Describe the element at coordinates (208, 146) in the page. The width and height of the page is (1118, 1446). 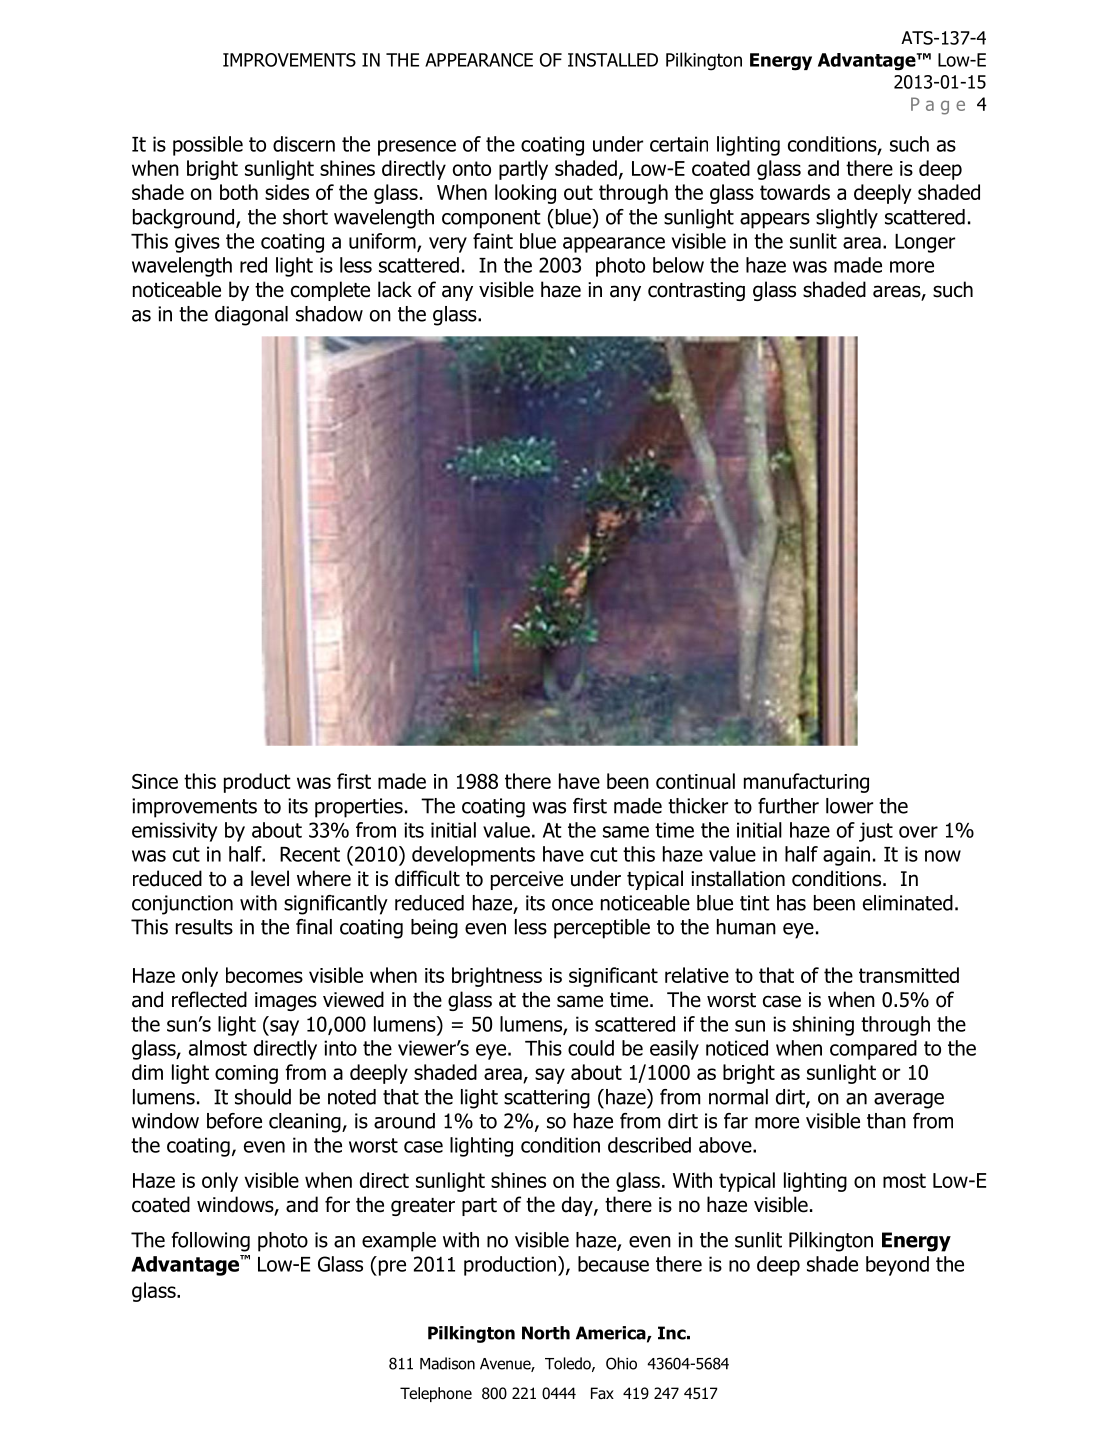
I see `possible` at that location.
